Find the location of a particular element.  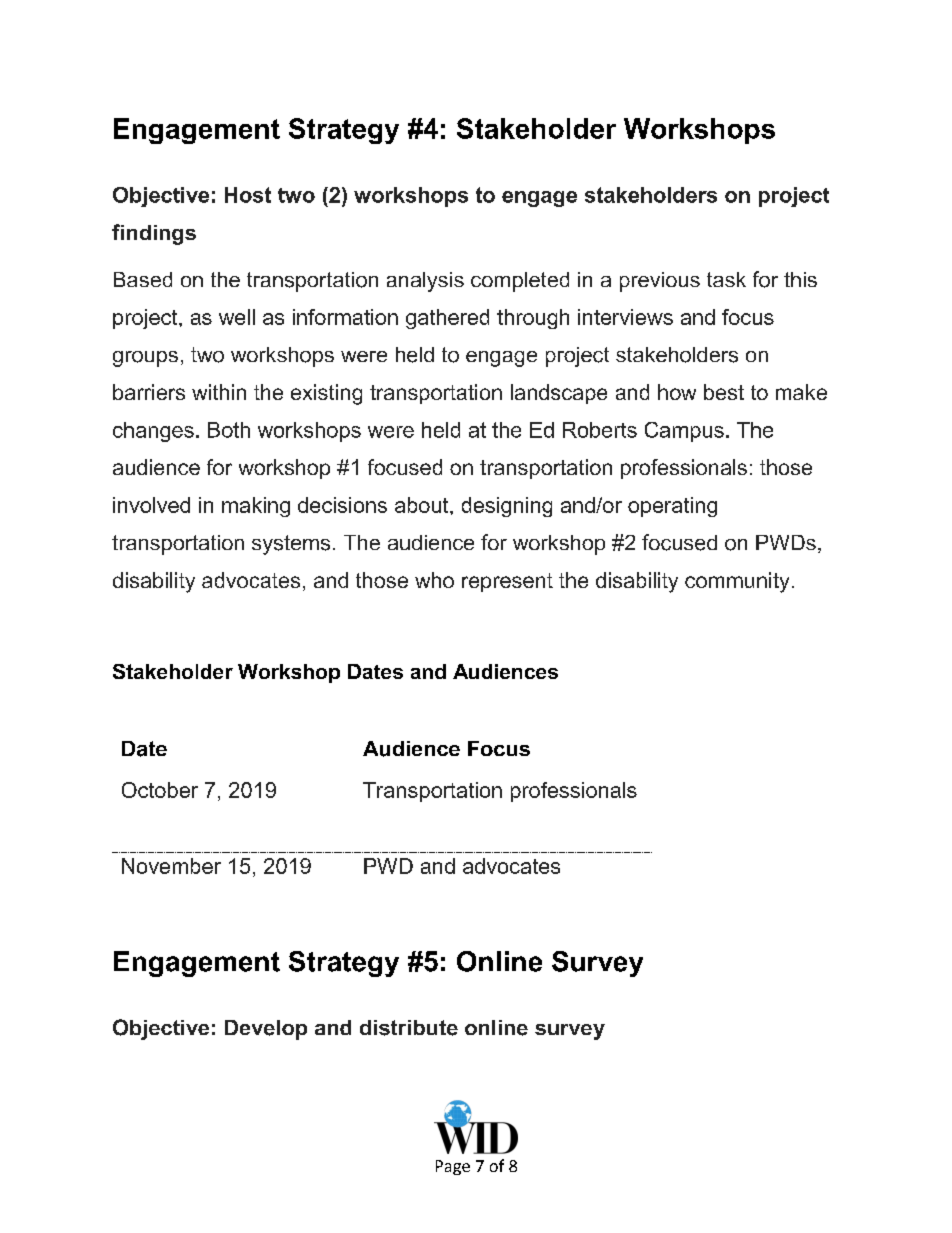

Page is located at coordinates (453, 1167).
